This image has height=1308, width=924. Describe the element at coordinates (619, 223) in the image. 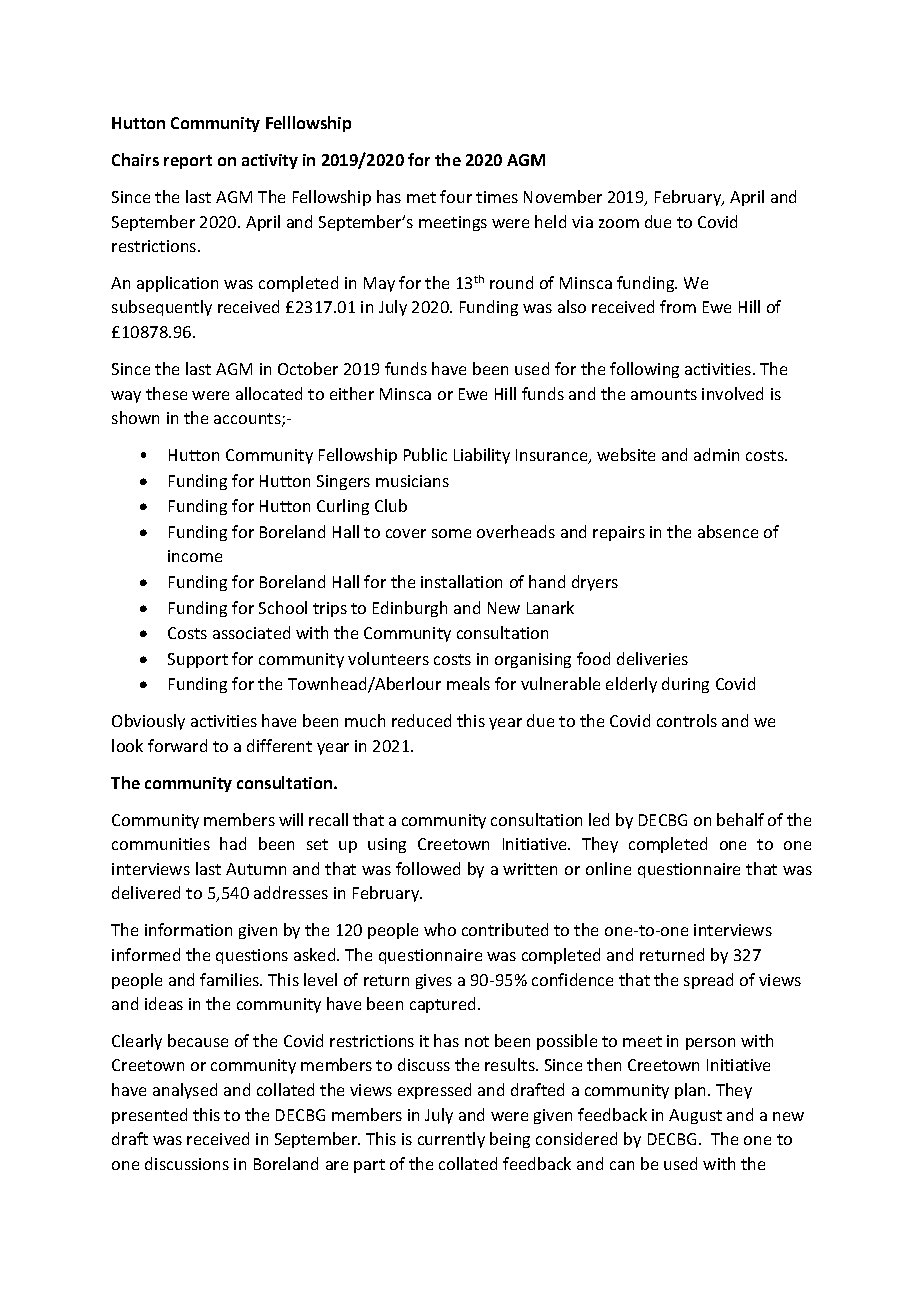

I see `zoom` at that location.
